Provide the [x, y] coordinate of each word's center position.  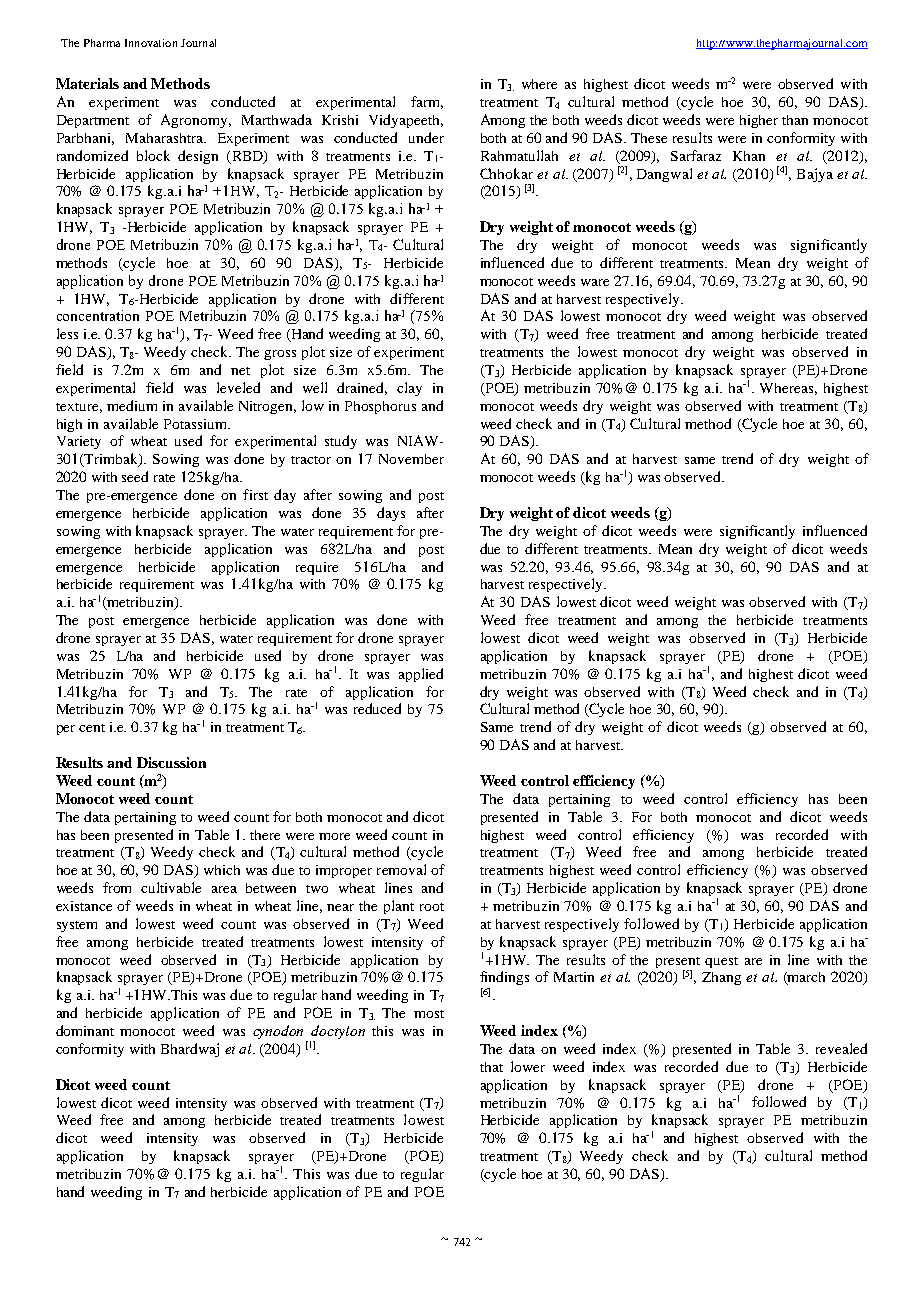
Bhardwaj [190, 1050]
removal [401, 869]
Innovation [151, 43]
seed [135, 476]
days [391, 514]
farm [427, 102]
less [67, 333]
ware [595, 282]
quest [721, 962]
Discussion [171, 762]
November [411, 459]
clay [409, 389]
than [795, 120]
